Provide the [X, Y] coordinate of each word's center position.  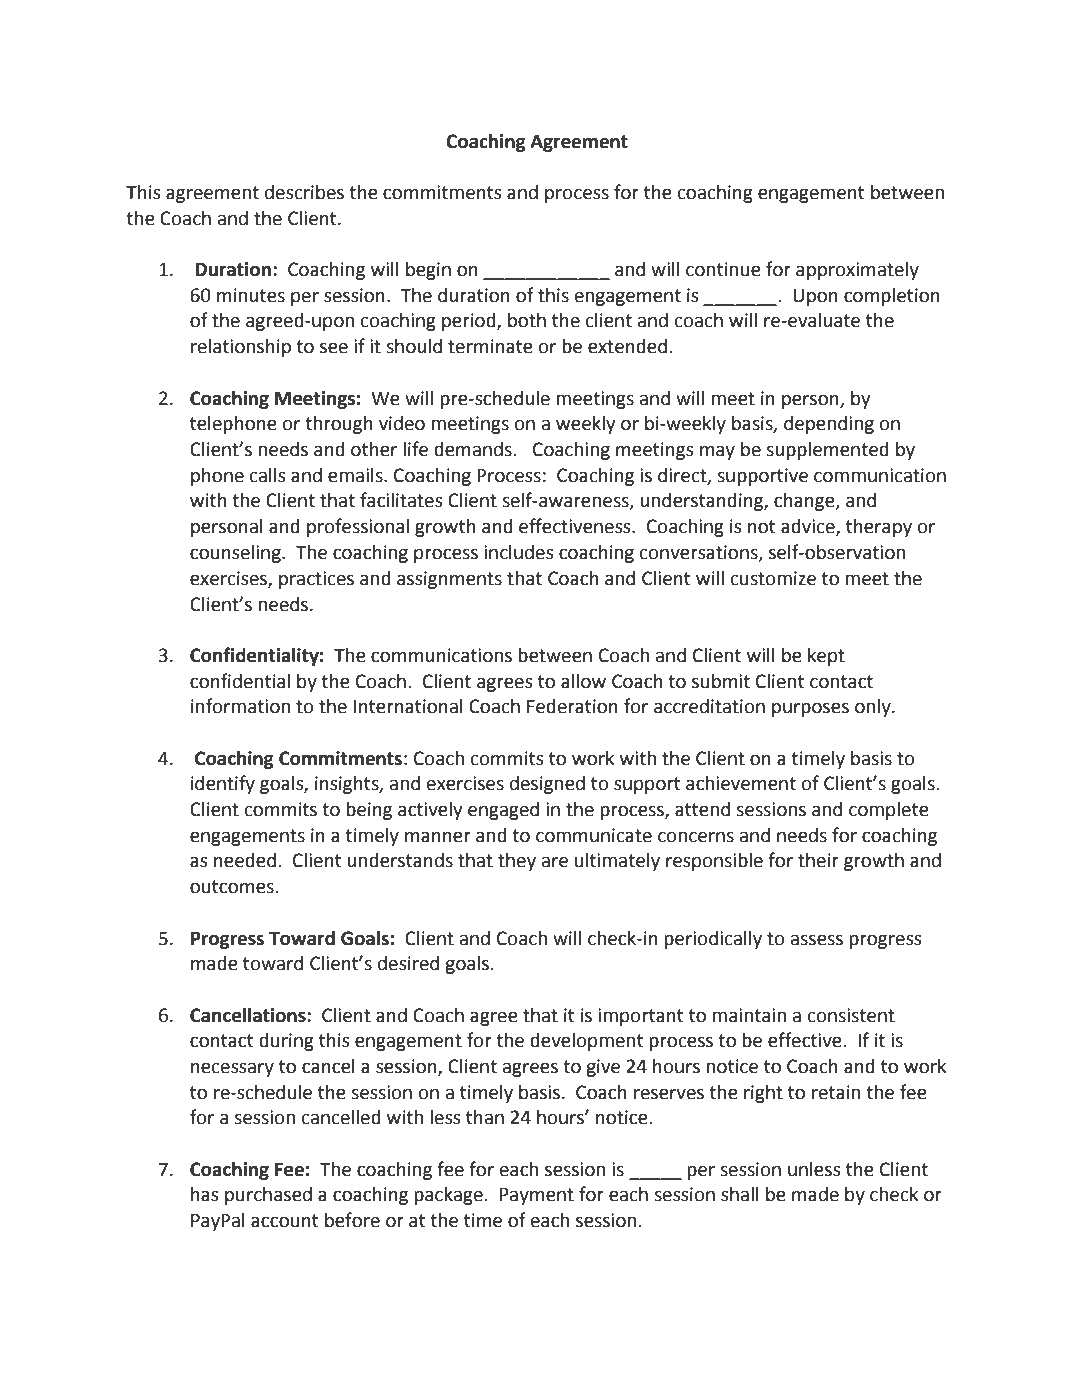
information [240, 706]
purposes [810, 709]
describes [304, 192]
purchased [268, 1196]
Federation [572, 706]
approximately [857, 271]
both [527, 320]
